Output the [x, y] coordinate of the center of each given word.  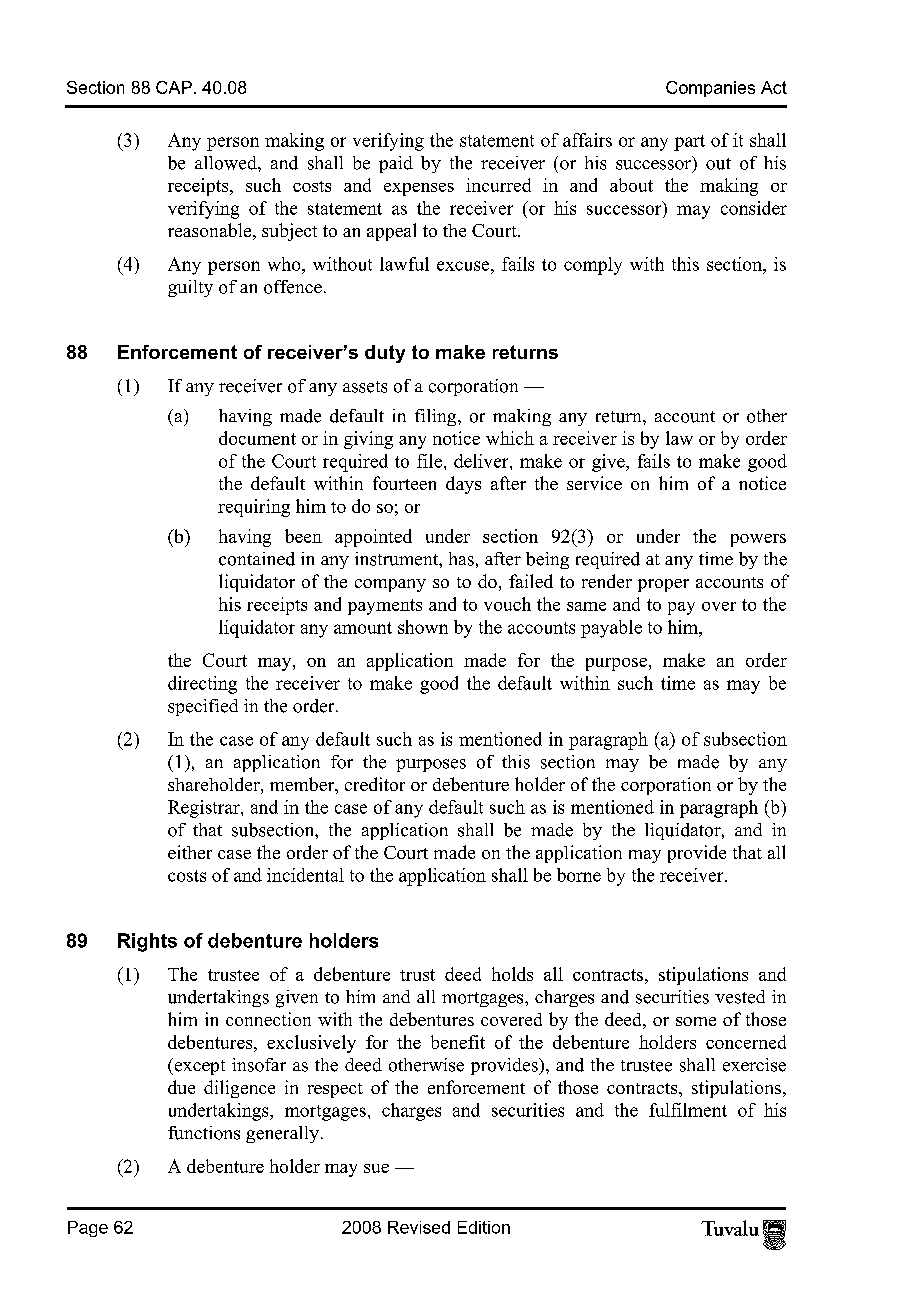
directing [202, 685]
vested [740, 997]
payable [611, 629]
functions [204, 1133]
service [594, 483]
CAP [174, 87]
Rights [147, 942]
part [689, 143]
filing [437, 417]
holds [512, 974]
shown [423, 627]
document [257, 438]
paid [396, 164]
